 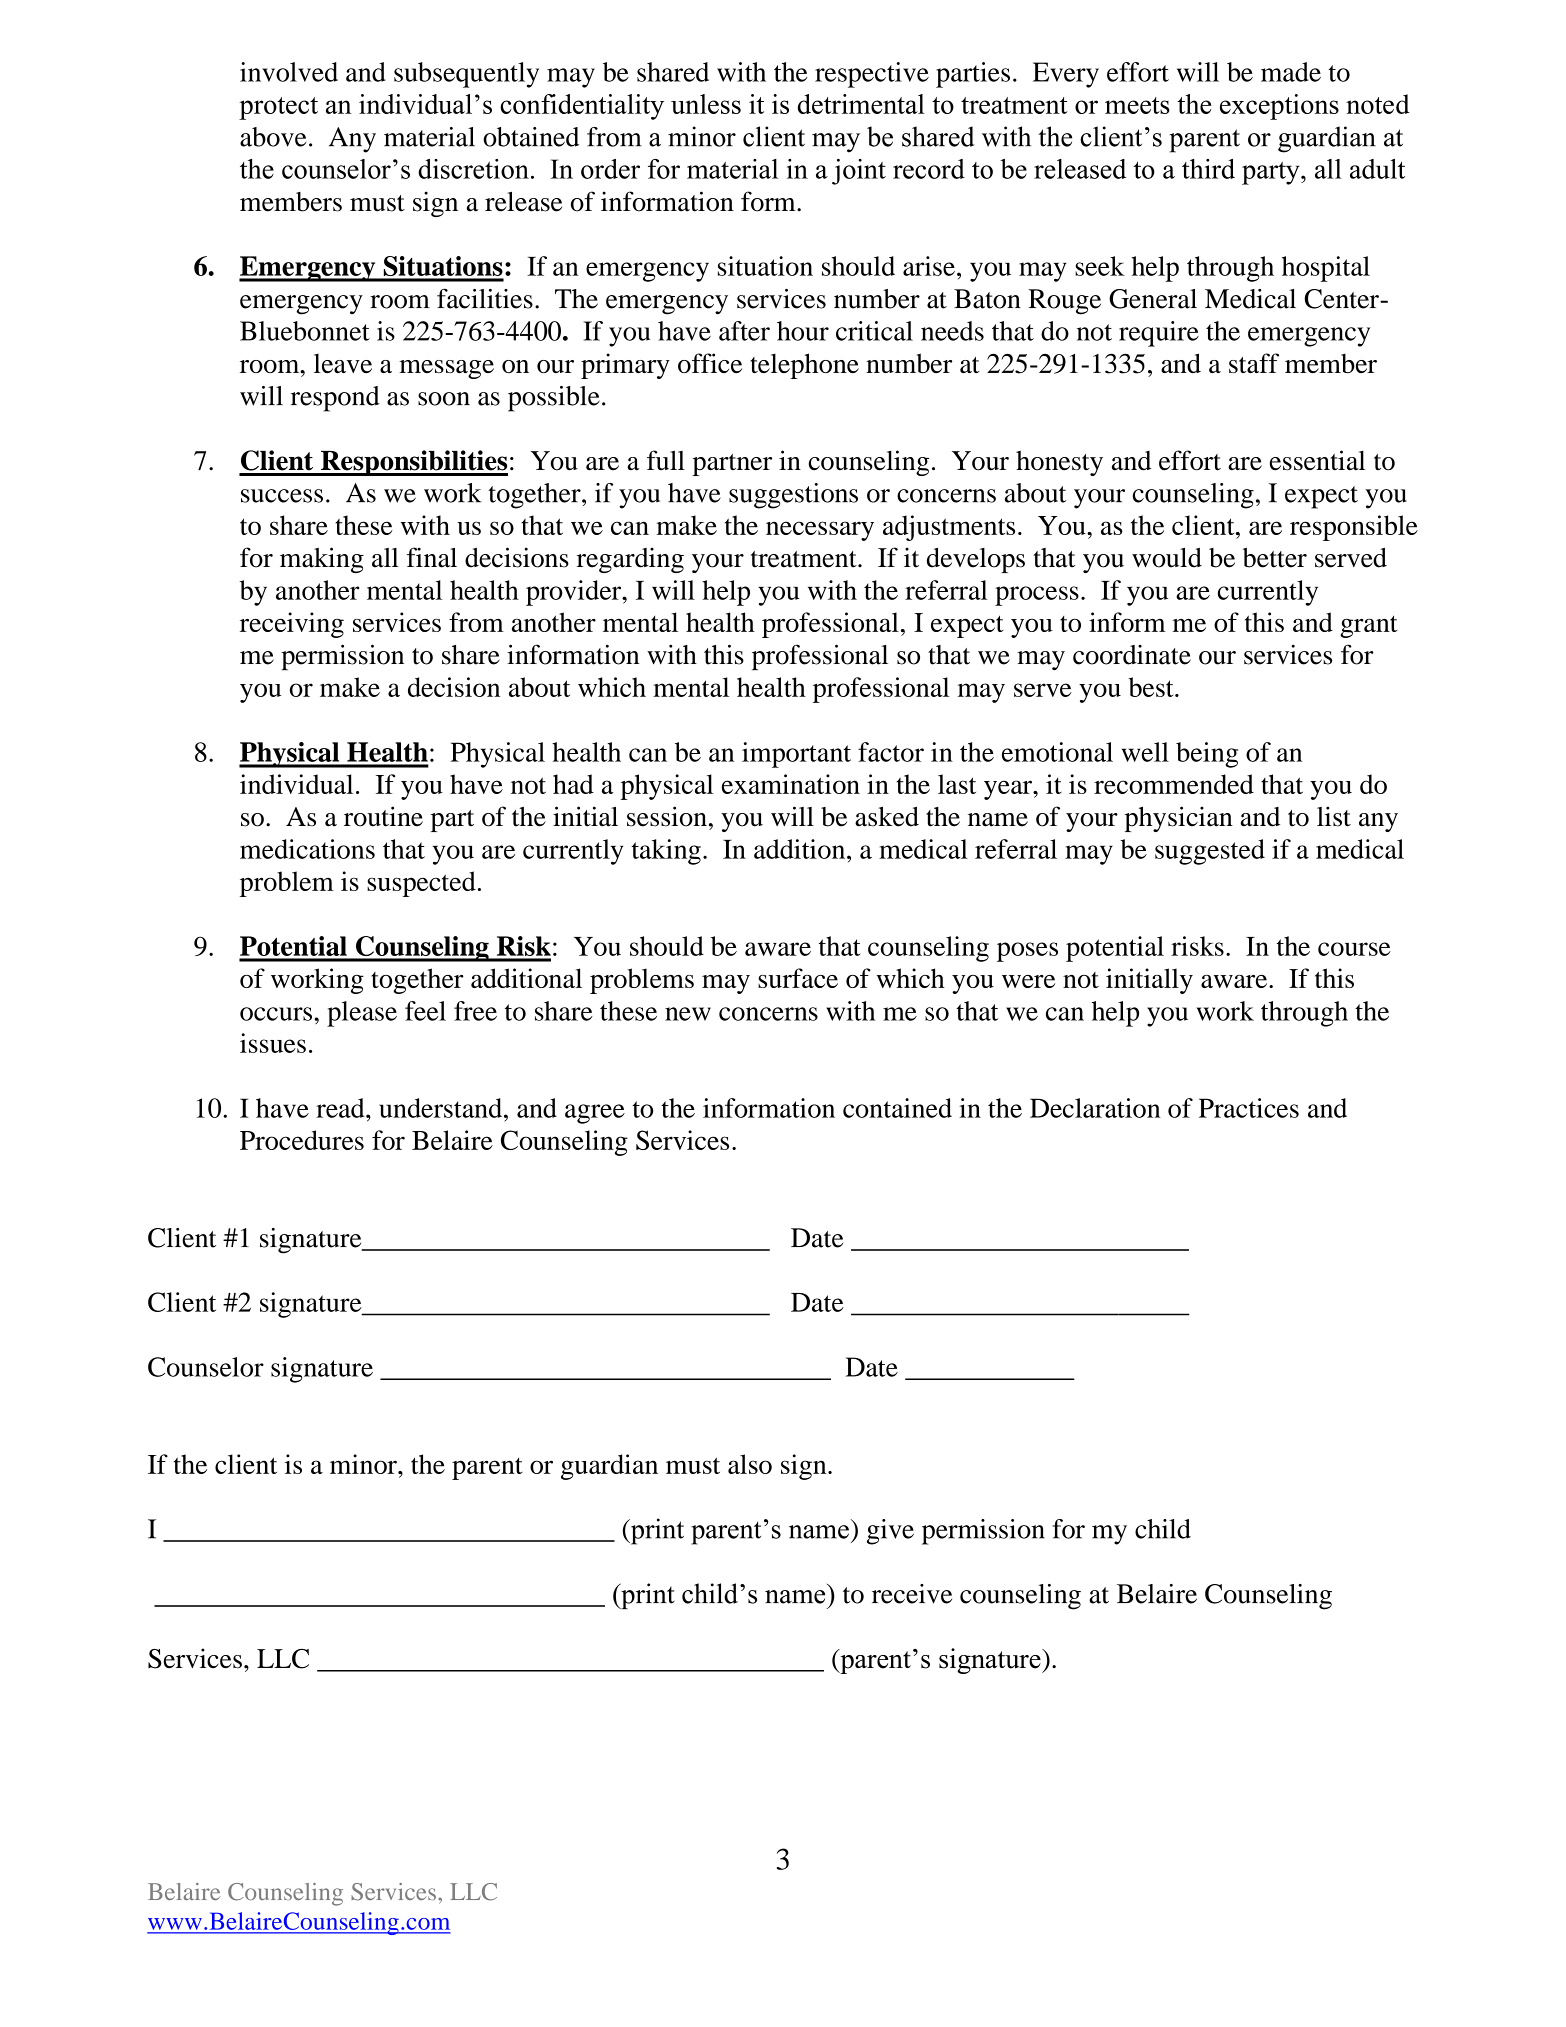 I want to click on give, so click(x=890, y=1532).
